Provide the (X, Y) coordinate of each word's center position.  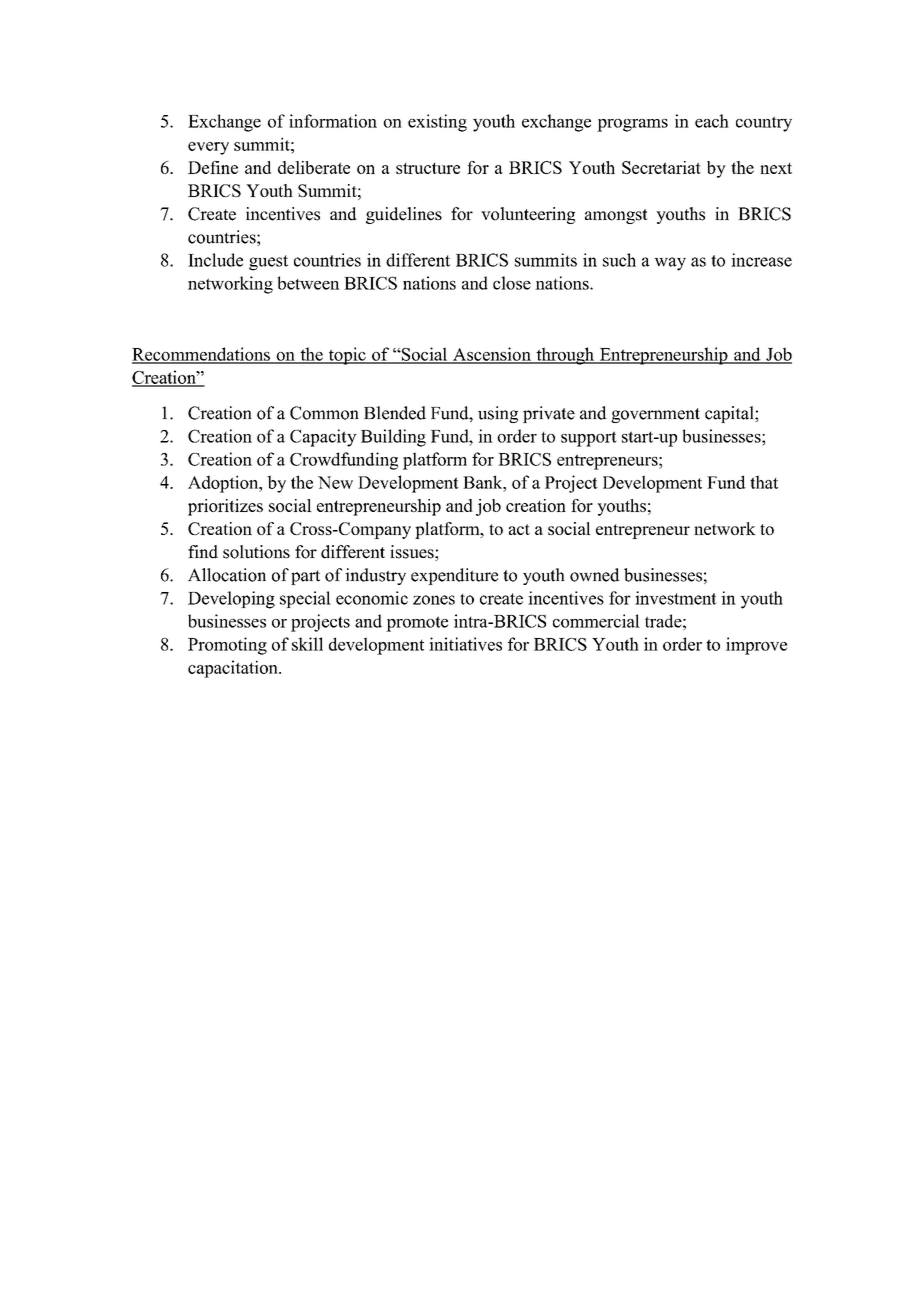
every (208, 148)
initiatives (465, 644)
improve (756, 646)
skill (307, 644)
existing (437, 123)
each (712, 121)
